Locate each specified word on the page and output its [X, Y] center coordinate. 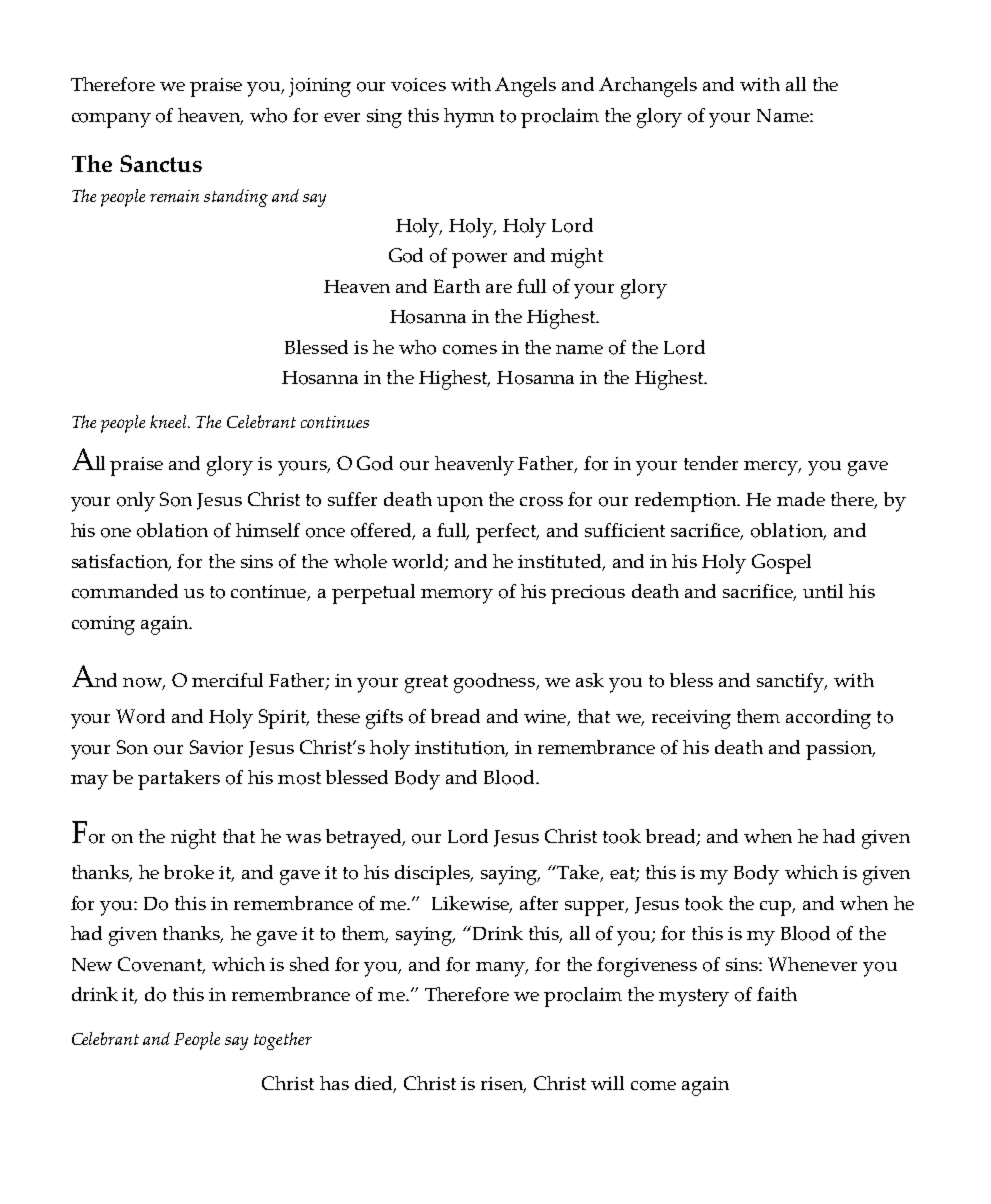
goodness [495, 683]
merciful [227, 680]
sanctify [791, 683]
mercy [772, 468]
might [577, 258]
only [136, 502]
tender [711, 463]
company [111, 120]
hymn [469, 118]
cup [777, 908]
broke [189, 872]
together [283, 1041]
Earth [457, 286]
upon [460, 504]
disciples [433, 875]
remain [174, 196]
